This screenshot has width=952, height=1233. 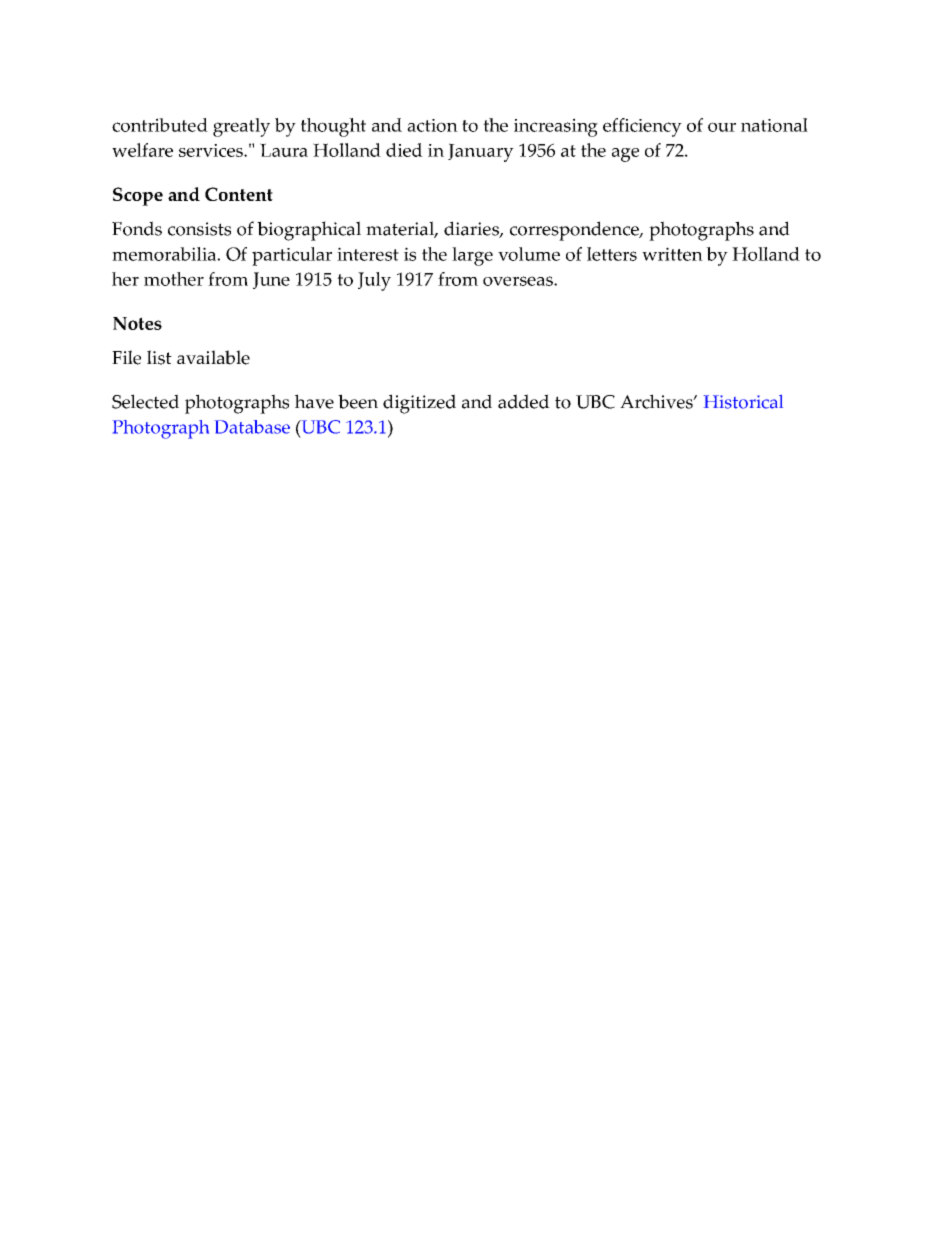 What do you see at coordinates (722, 127) in the screenshot?
I see `our` at bounding box center [722, 127].
